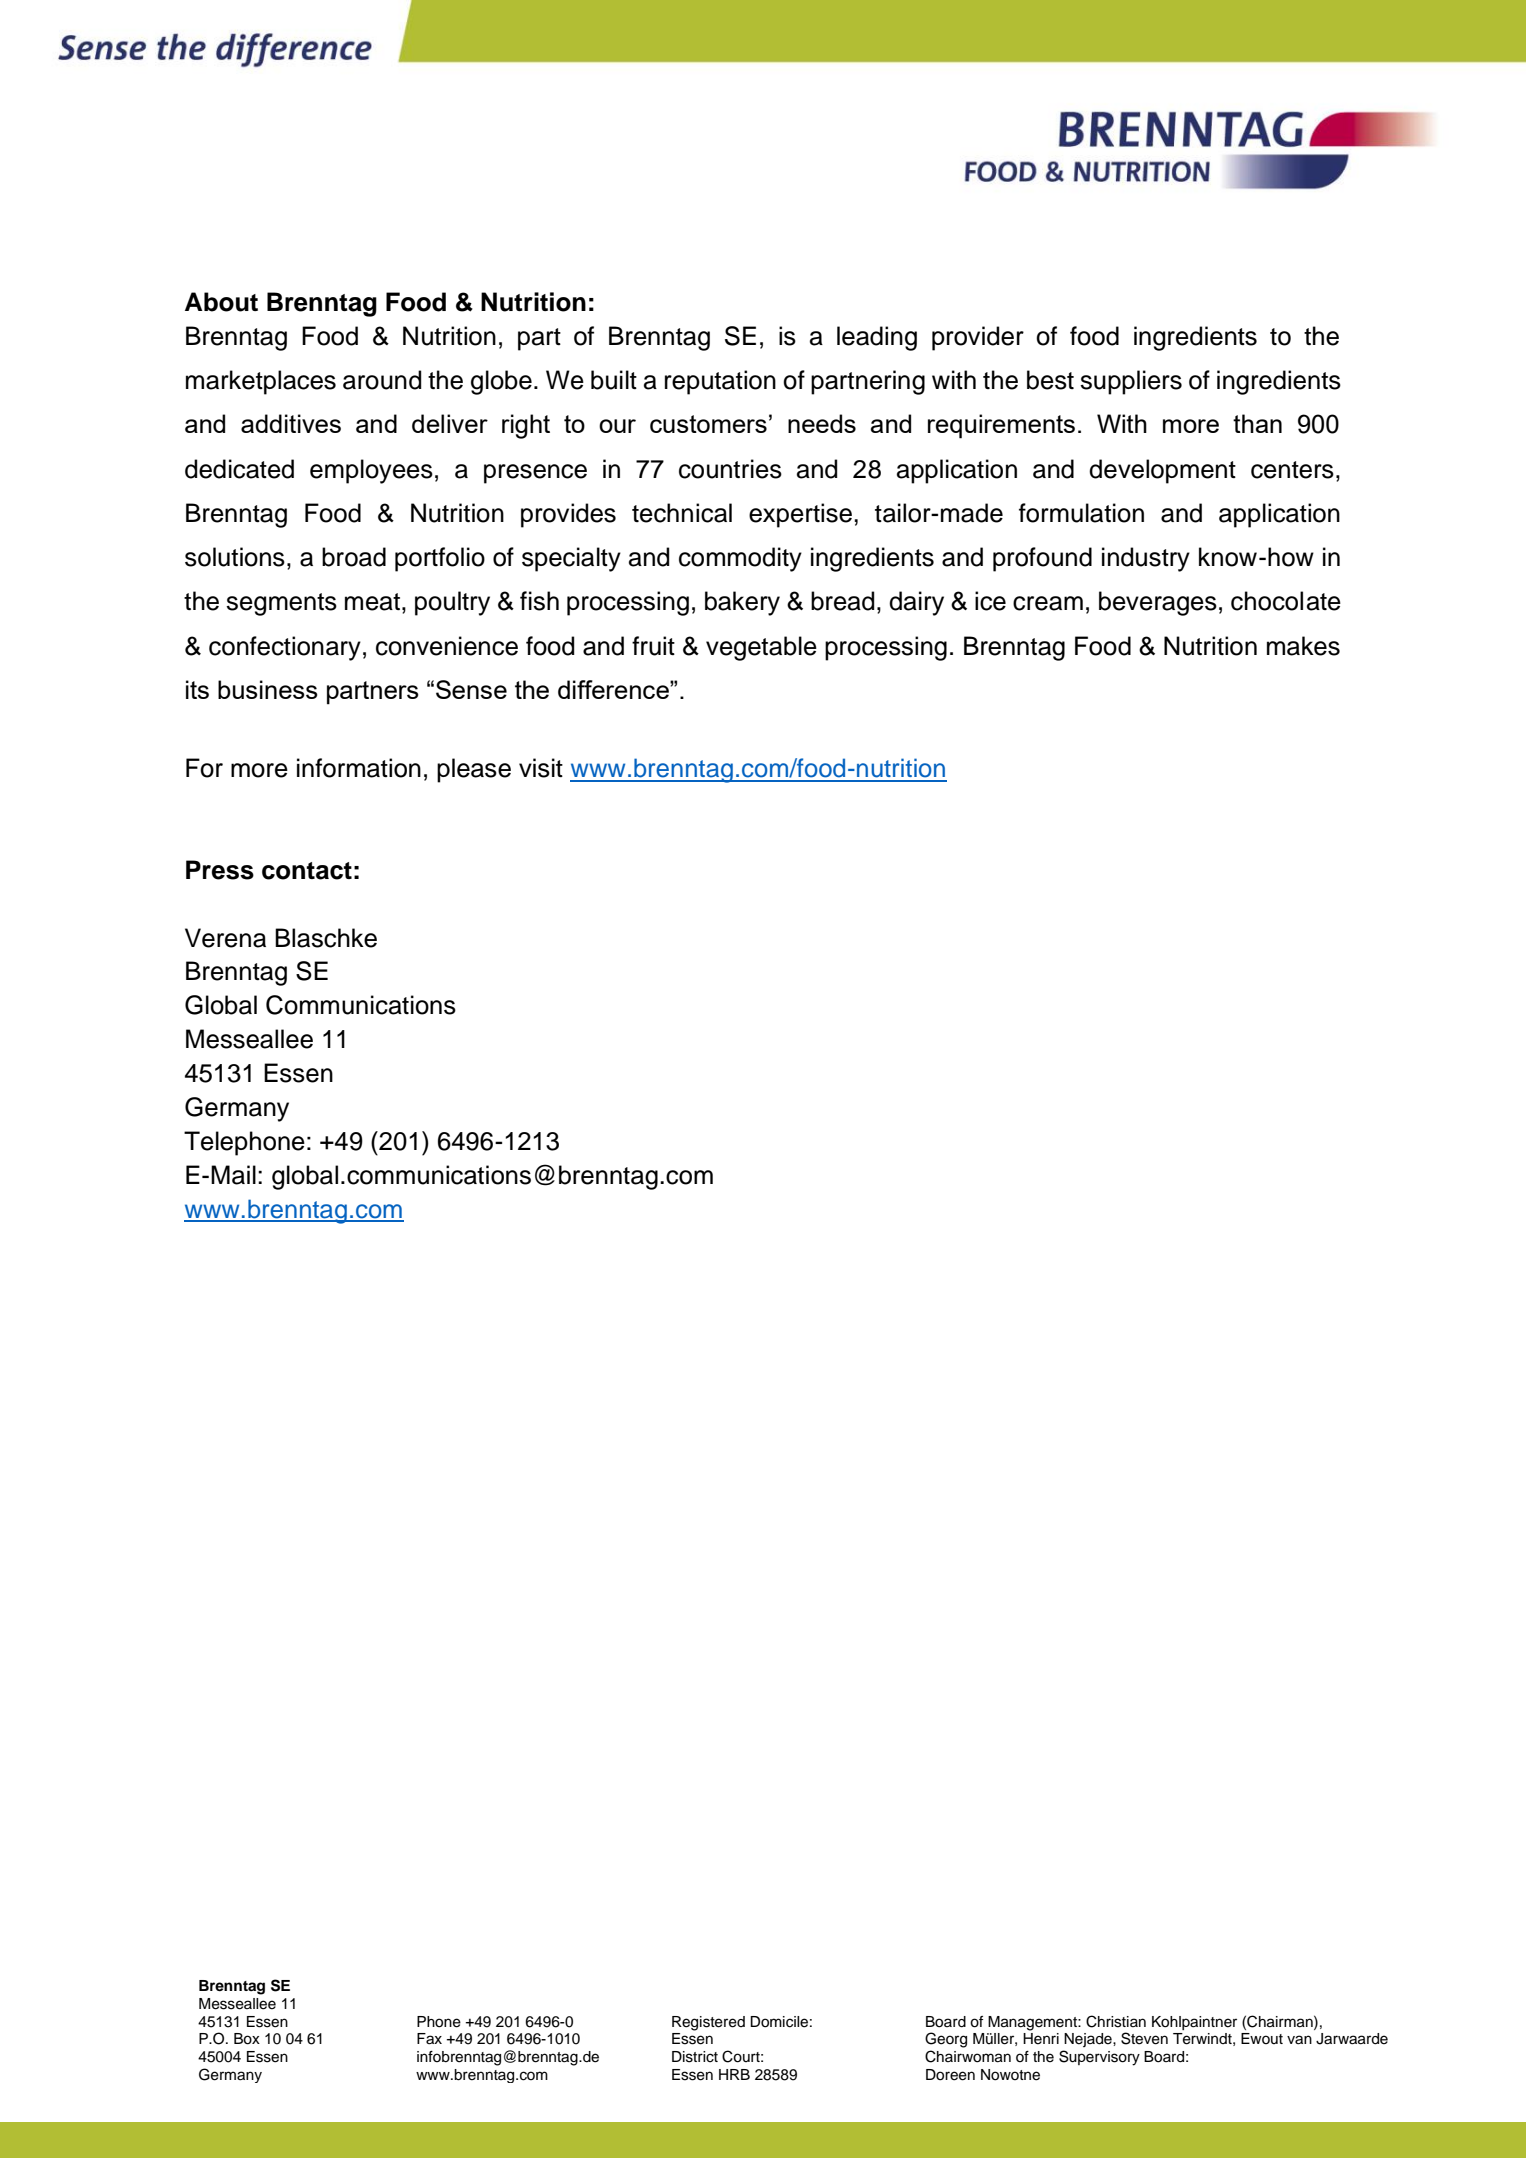 This page has height=2158, width=1526. I want to click on suppliers, so click(1131, 382).
